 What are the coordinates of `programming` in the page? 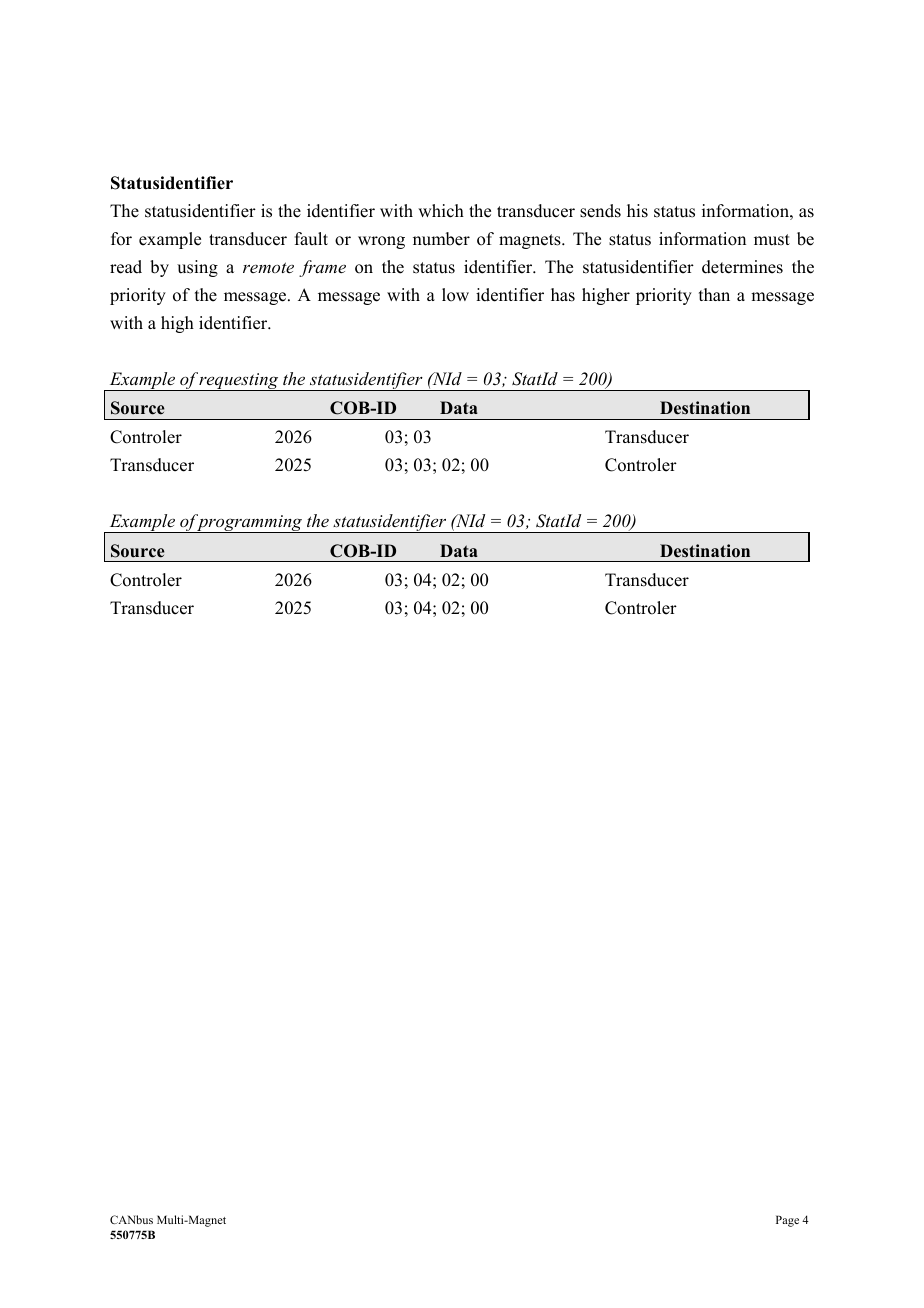 It's located at (250, 523).
